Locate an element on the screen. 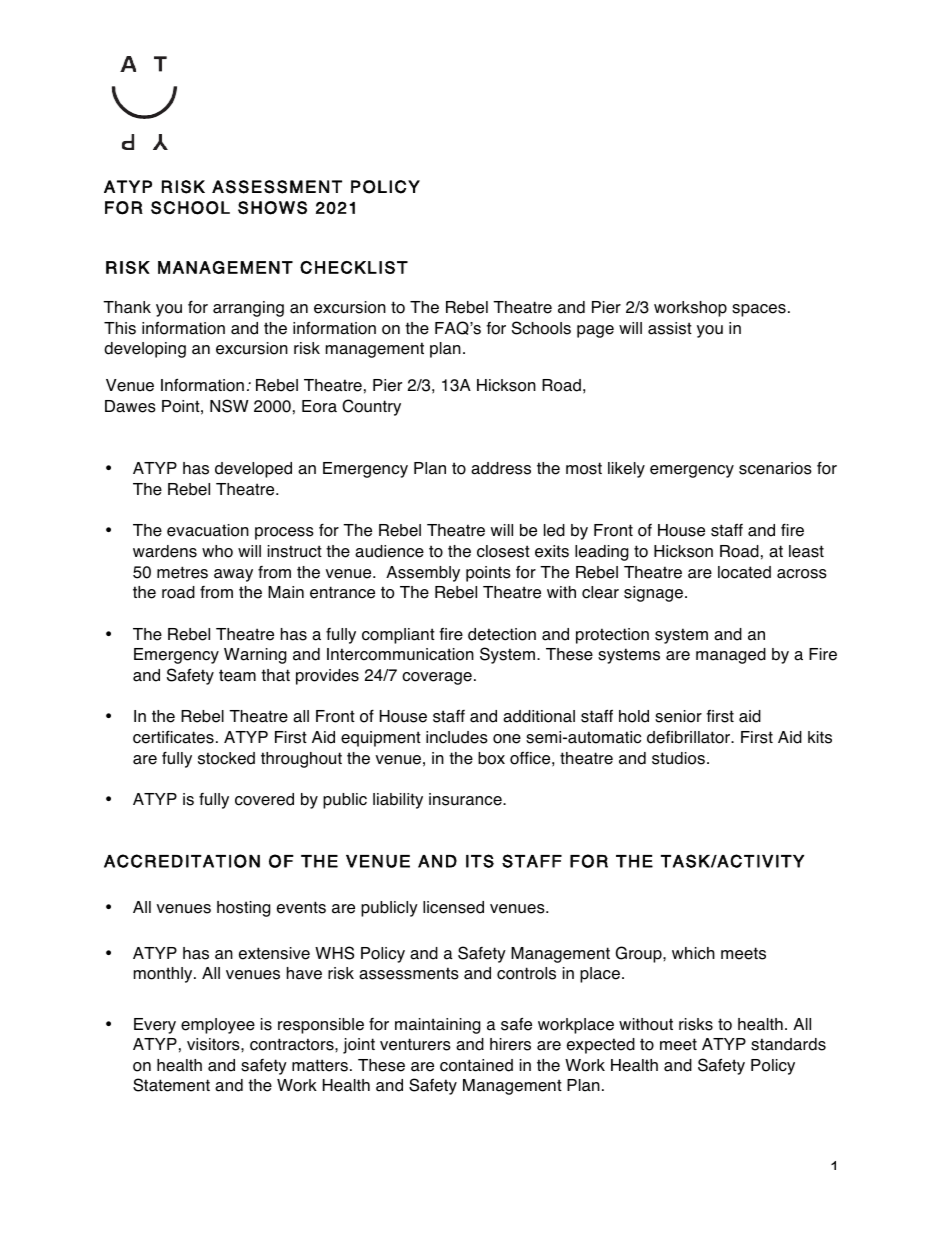  CHECKLIST is located at coordinates (354, 267).
